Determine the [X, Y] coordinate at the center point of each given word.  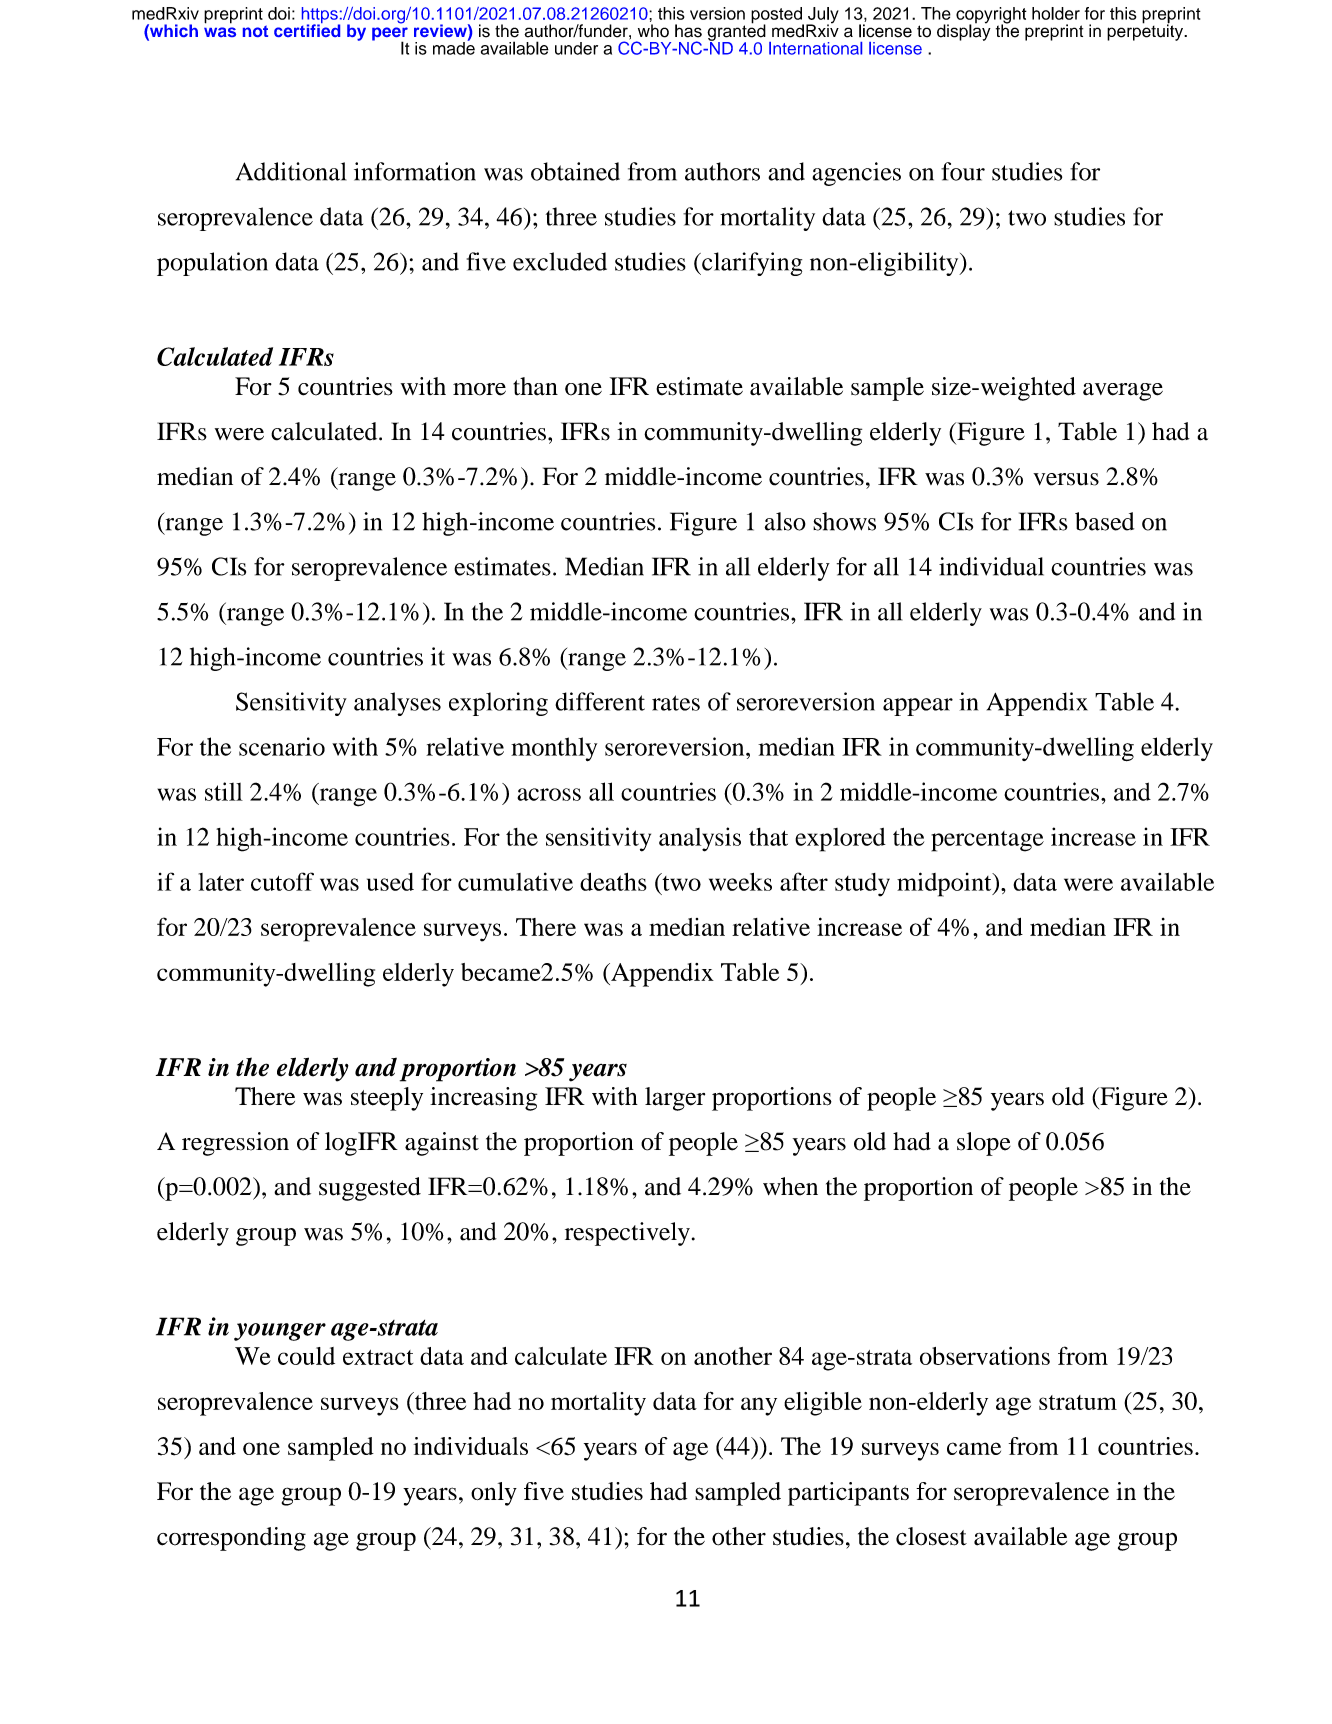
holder [1056, 13]
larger [675, 1099]
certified [307, 29]
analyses [397, 704]
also [785, 521]
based [1104, 521]
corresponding [231, 1539]
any [759, 1406]
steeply [387, 1099]
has [688, 31]
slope [984, 1144]
